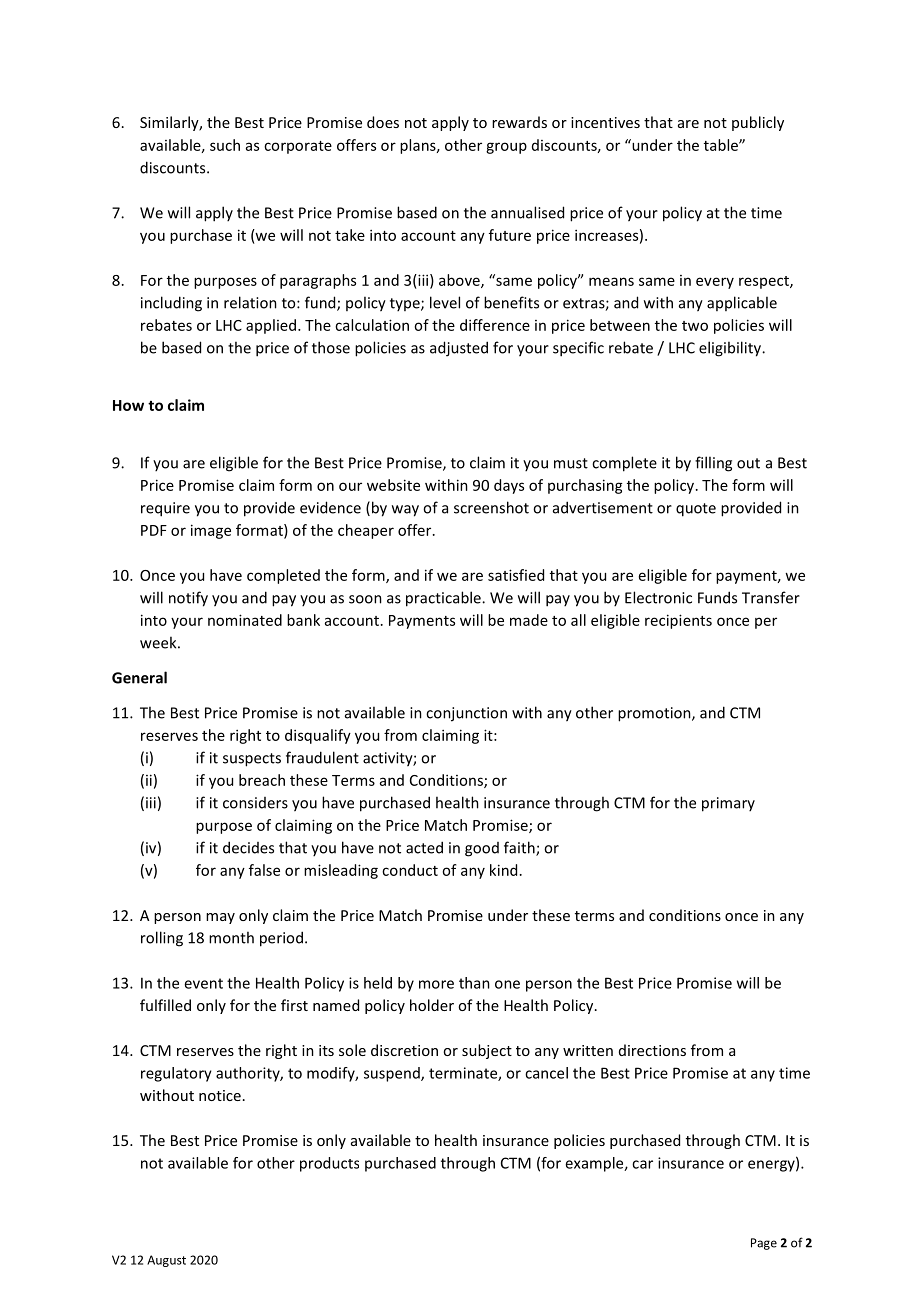 This screenshot has height=1308, width=924. I want to click on acted, so click(424, 847).
